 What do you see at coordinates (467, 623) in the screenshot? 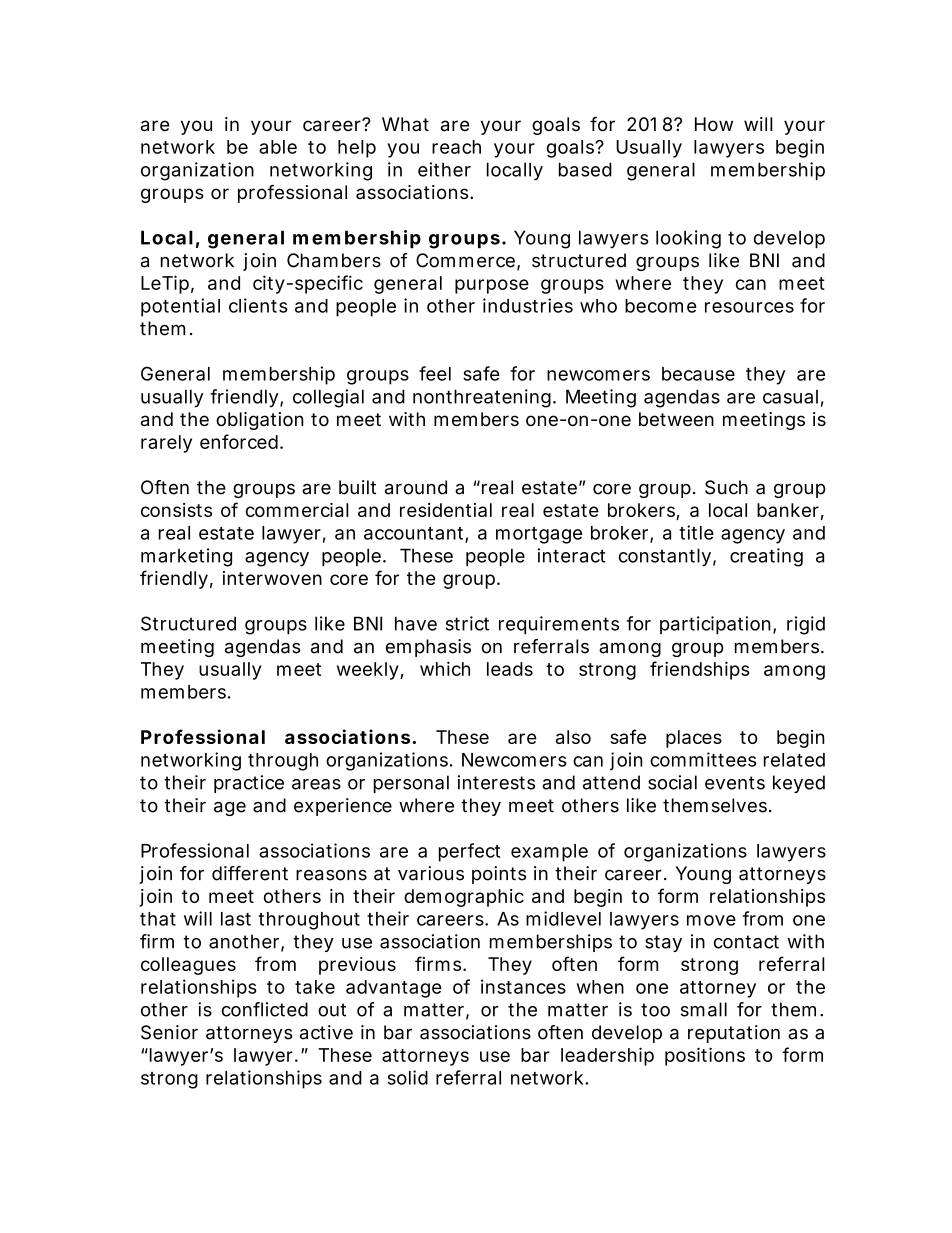
I see `strict` at bounding box center [467, 623].
